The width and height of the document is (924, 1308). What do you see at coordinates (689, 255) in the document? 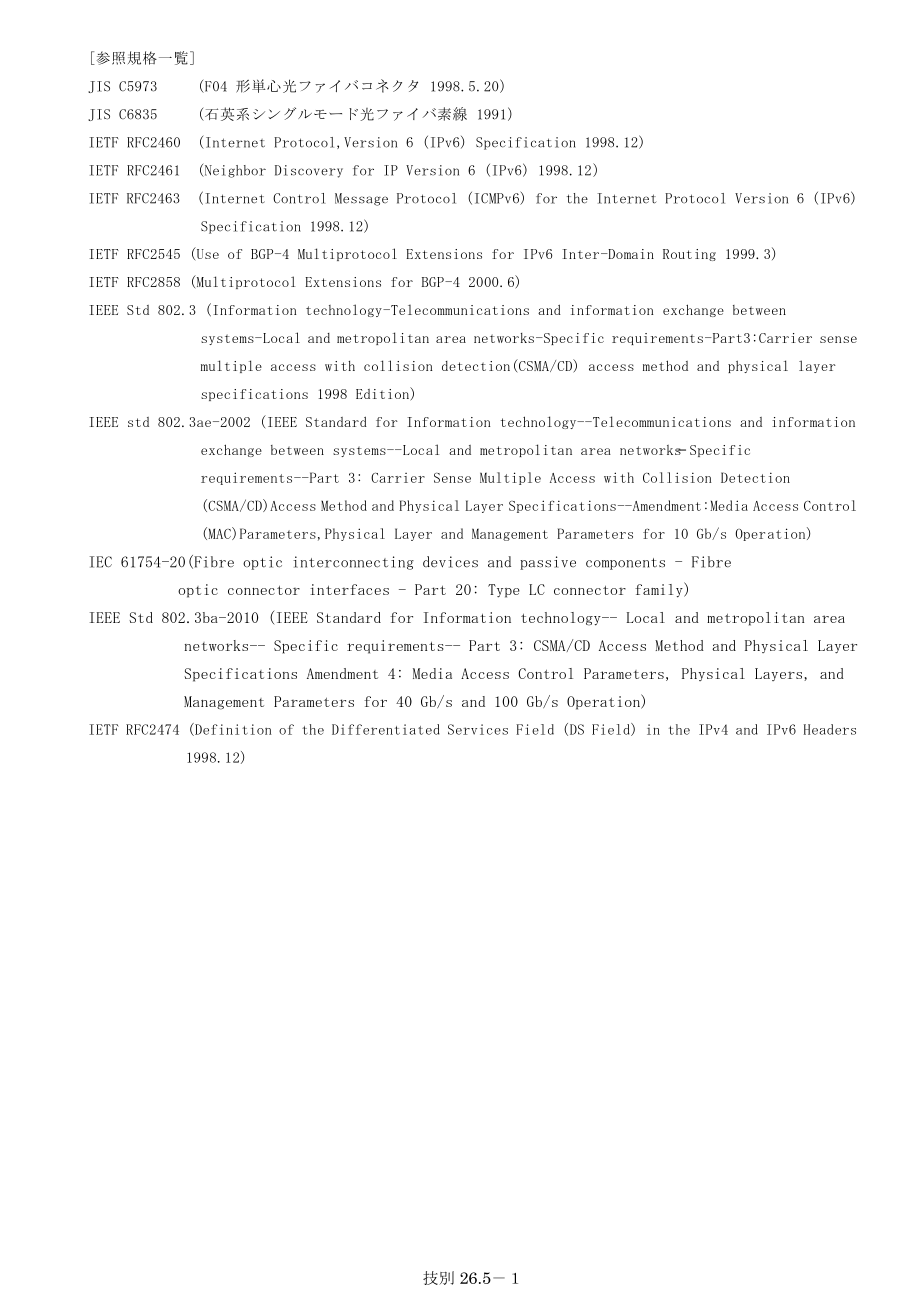
I see `Routing` at bounding box center [689, 255].
